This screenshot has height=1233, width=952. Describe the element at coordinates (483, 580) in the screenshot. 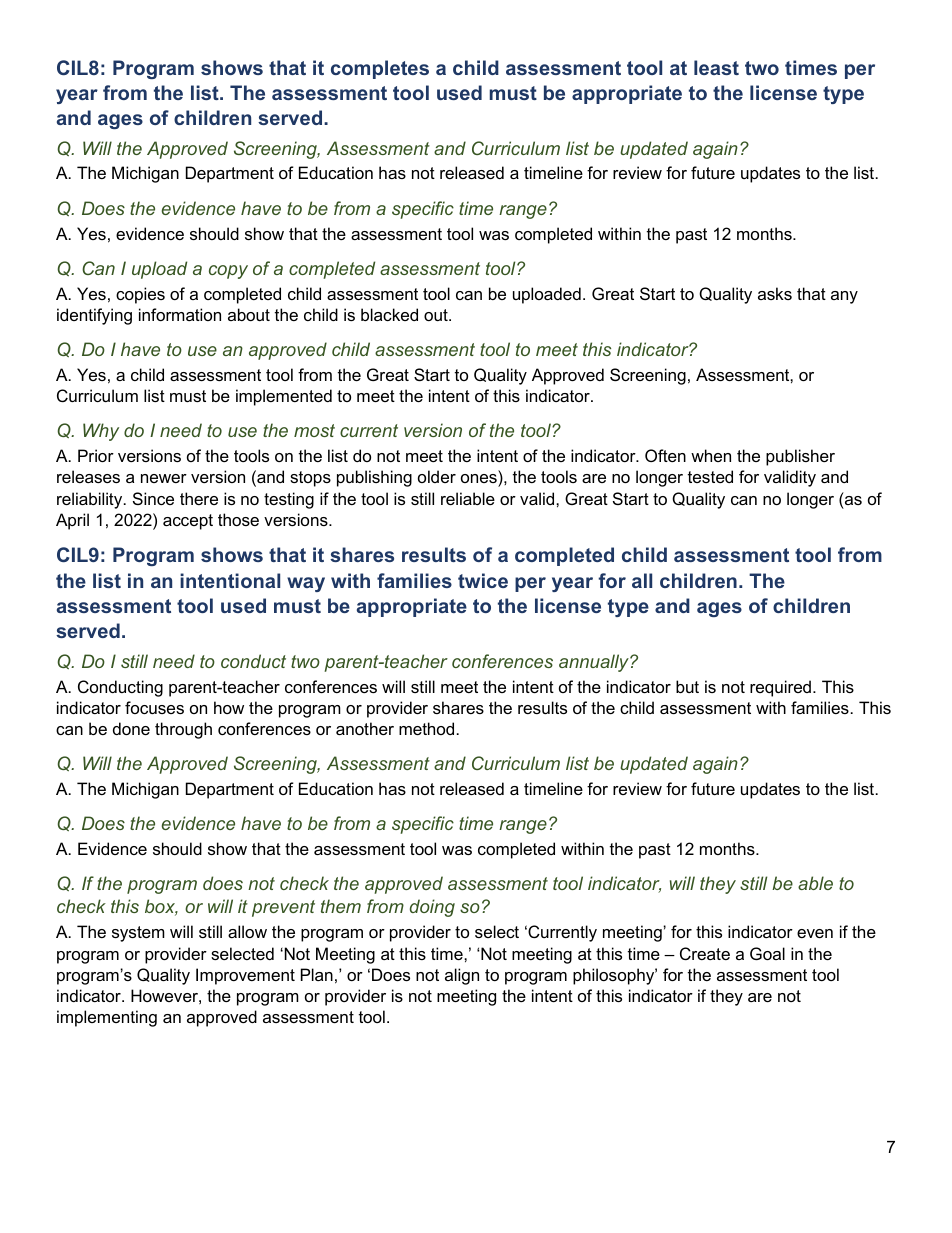

I see `twice` at that location.
